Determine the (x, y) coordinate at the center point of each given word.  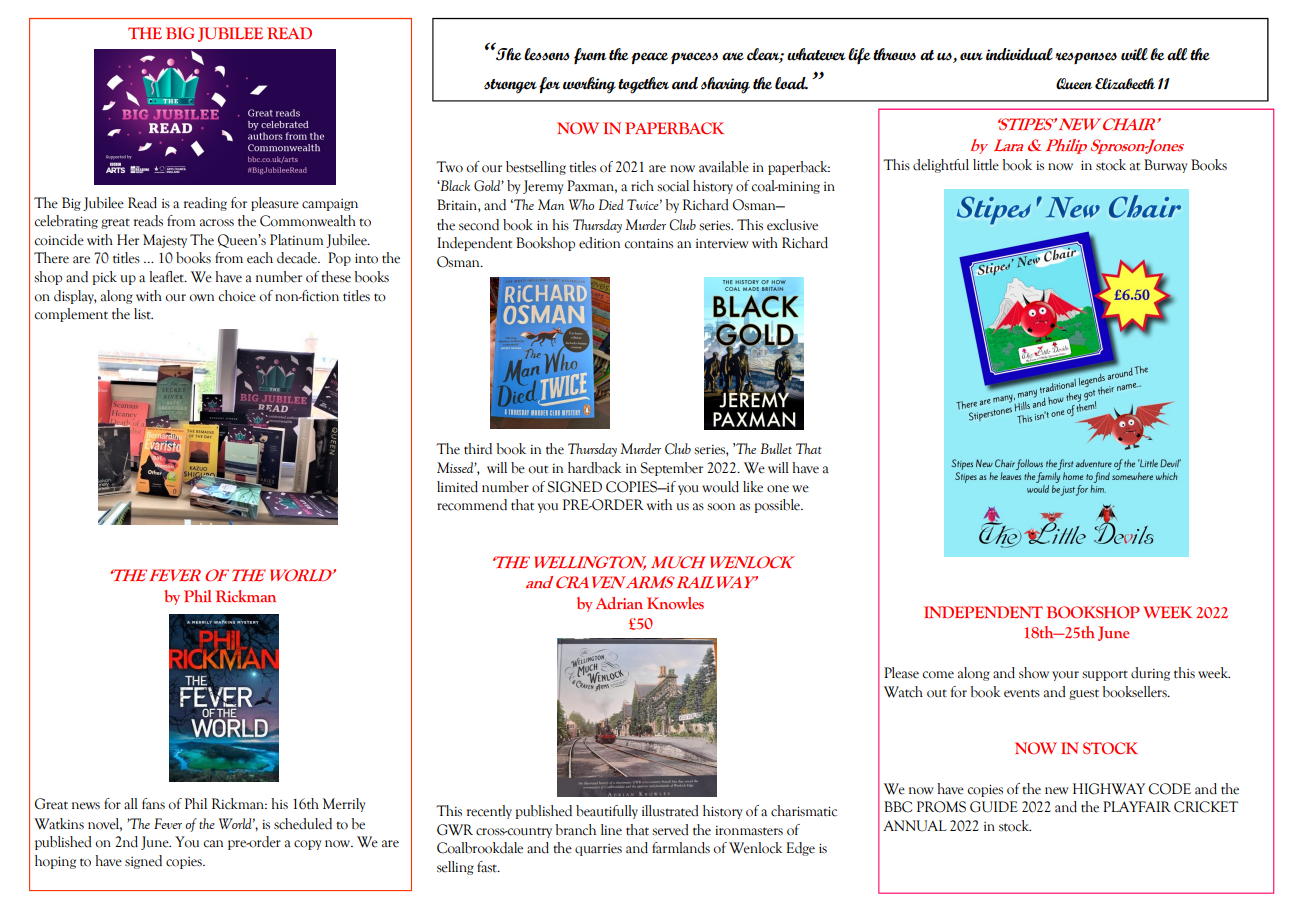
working (589, 85)
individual (1019, 54)
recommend (472, 505)
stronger (510, 86)
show (1034, 673)
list (143, 314)
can (213, 844)
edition (599, 243)
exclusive (792, 225)
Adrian (619, 603)
